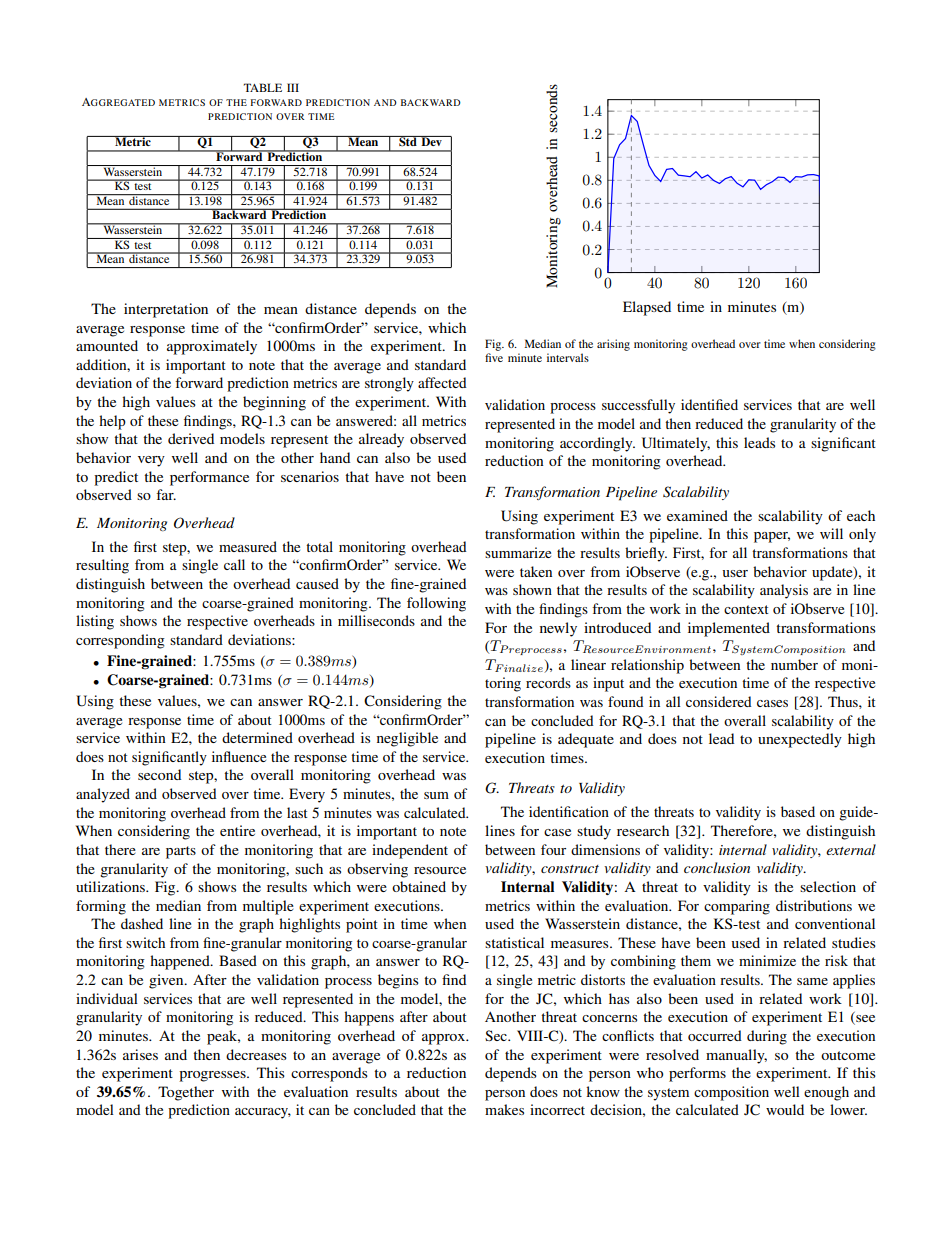 This image has height=1233, width=952. What do you see at coordinates (186, 1093) in the image?
I see `Together` at bounding box center [186, 1093].
